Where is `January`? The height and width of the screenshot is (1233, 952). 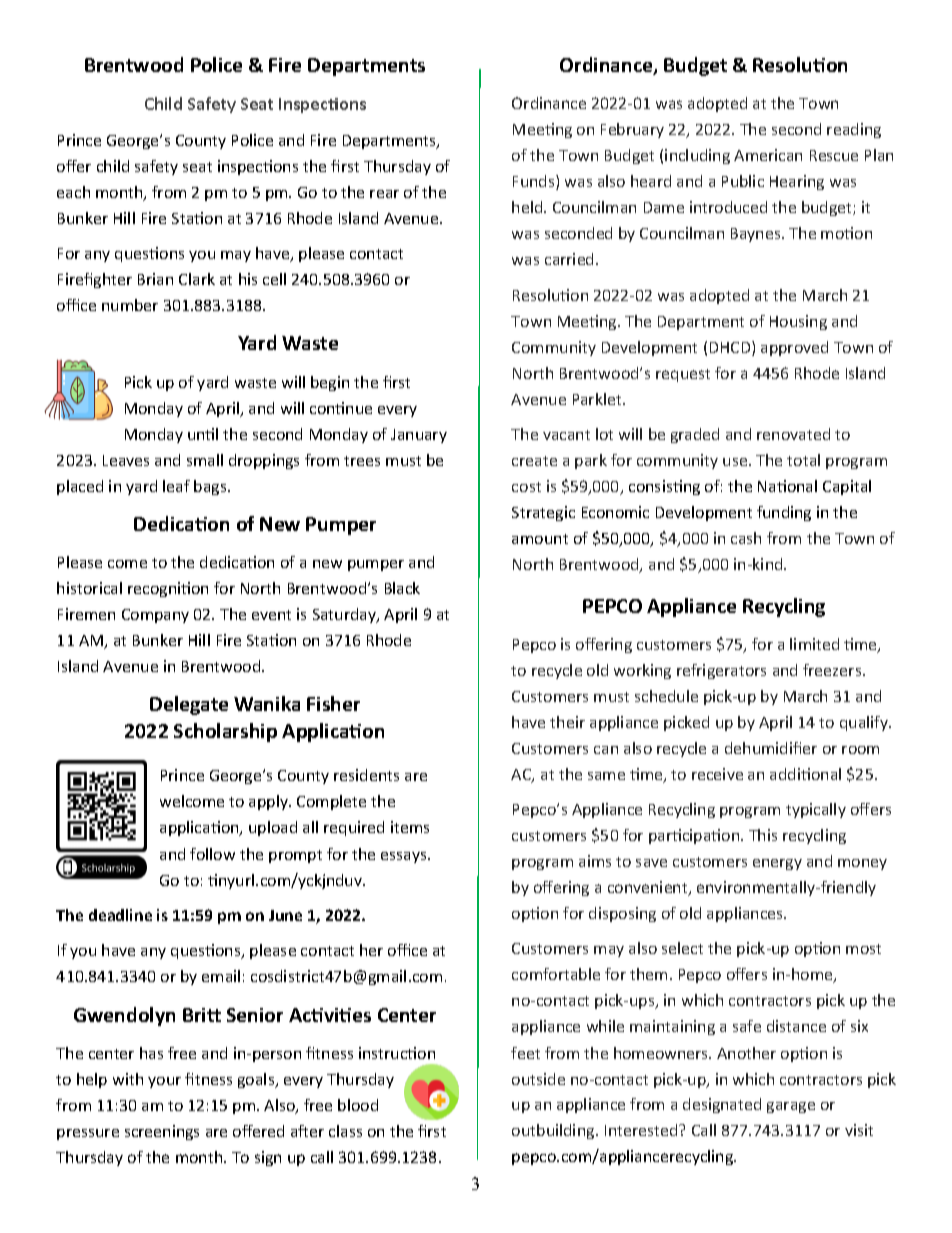 January is located at coordinates (419, 436).
